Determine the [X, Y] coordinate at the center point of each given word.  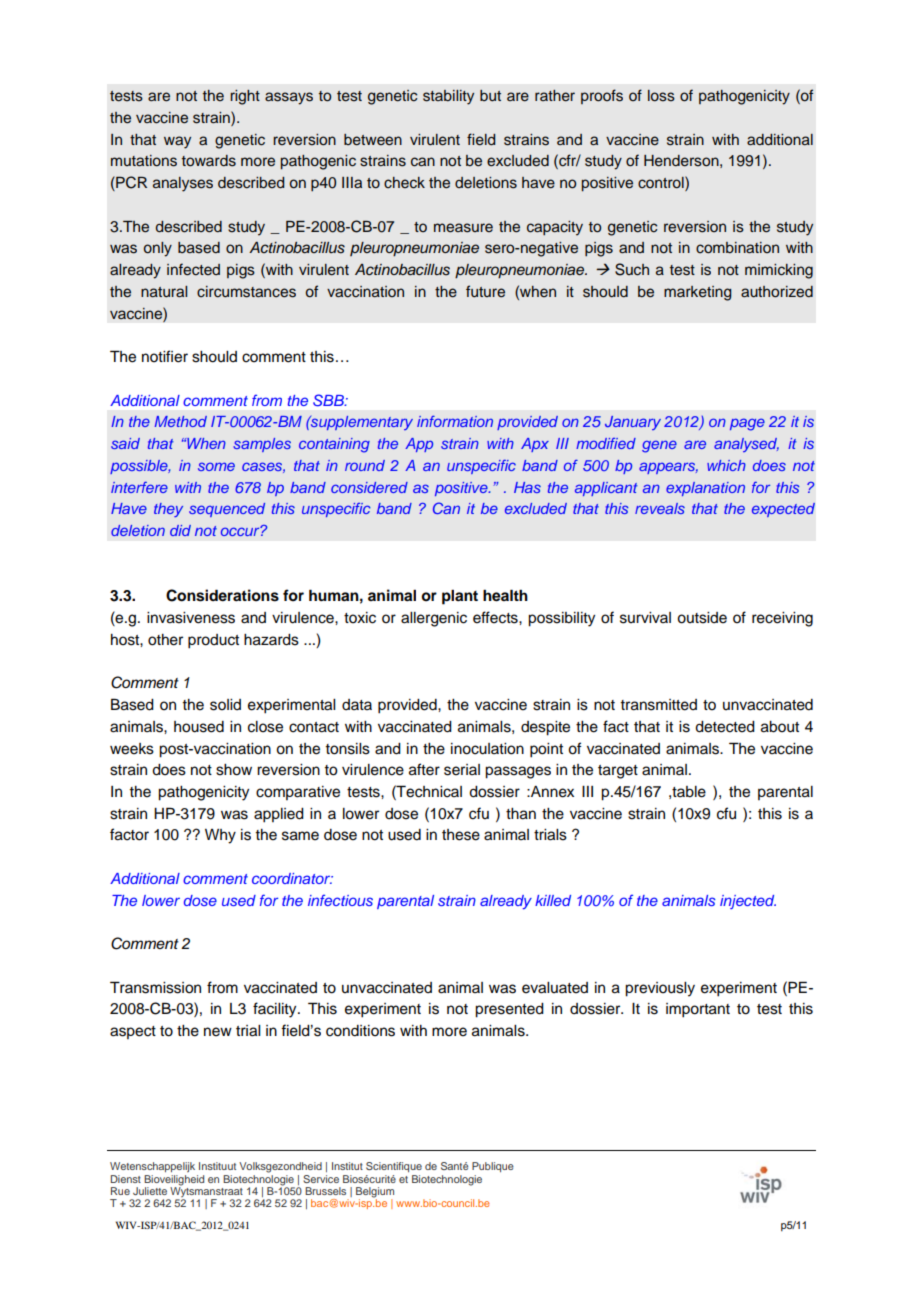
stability [448, 97]
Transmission [155, 987]
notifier [165, 356]
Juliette [150, 1191]
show [234, 770]
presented [509, 1010]
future [485, 291]
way [177, 142]
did [180, 530]
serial [462, 770]
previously [660, 989]
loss [661, 96]
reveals [660, 508]
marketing [697, 293]
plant [460, 597]
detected [725, 727]
